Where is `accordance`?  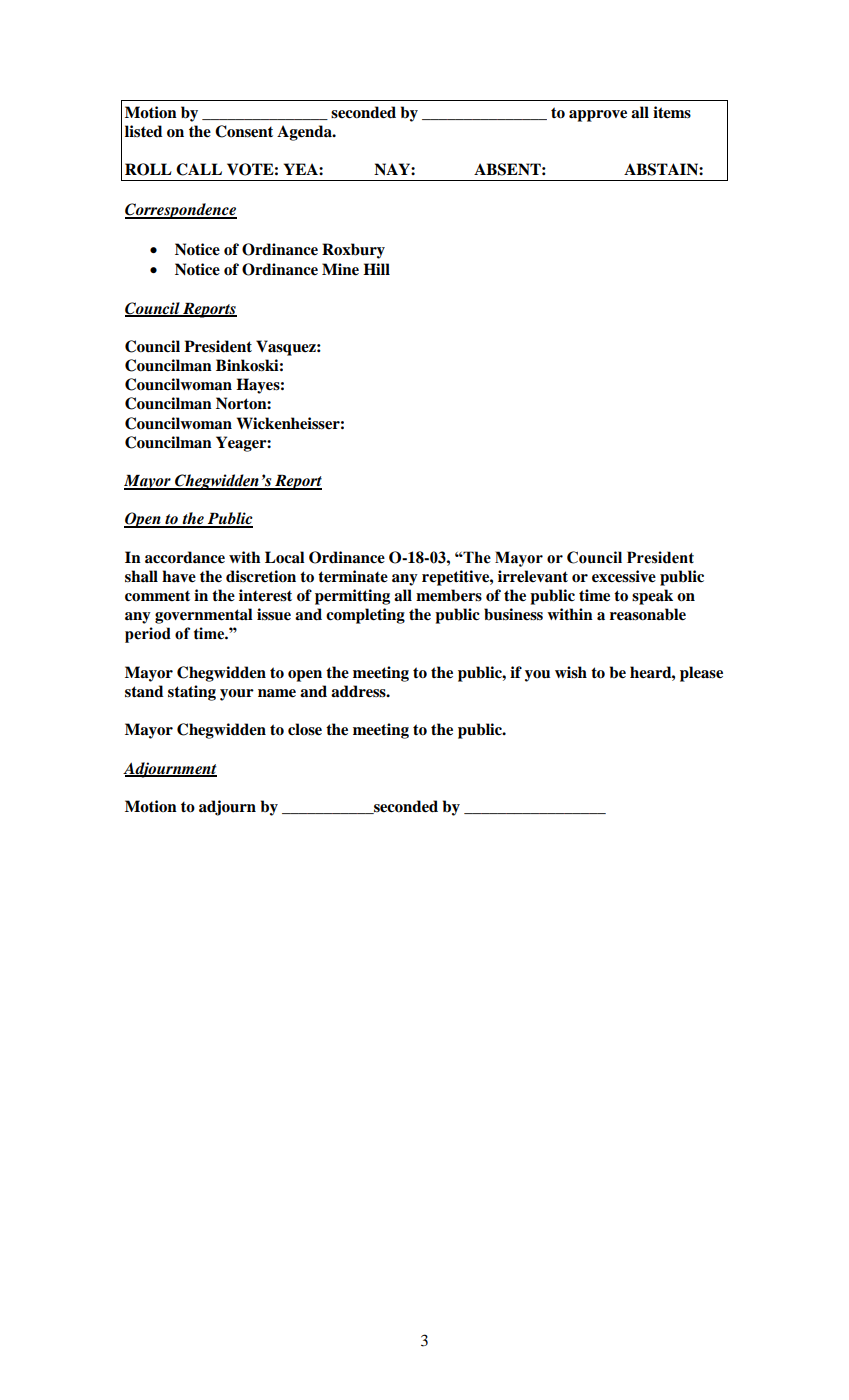 accordance is located at coordinates (185, 557).
